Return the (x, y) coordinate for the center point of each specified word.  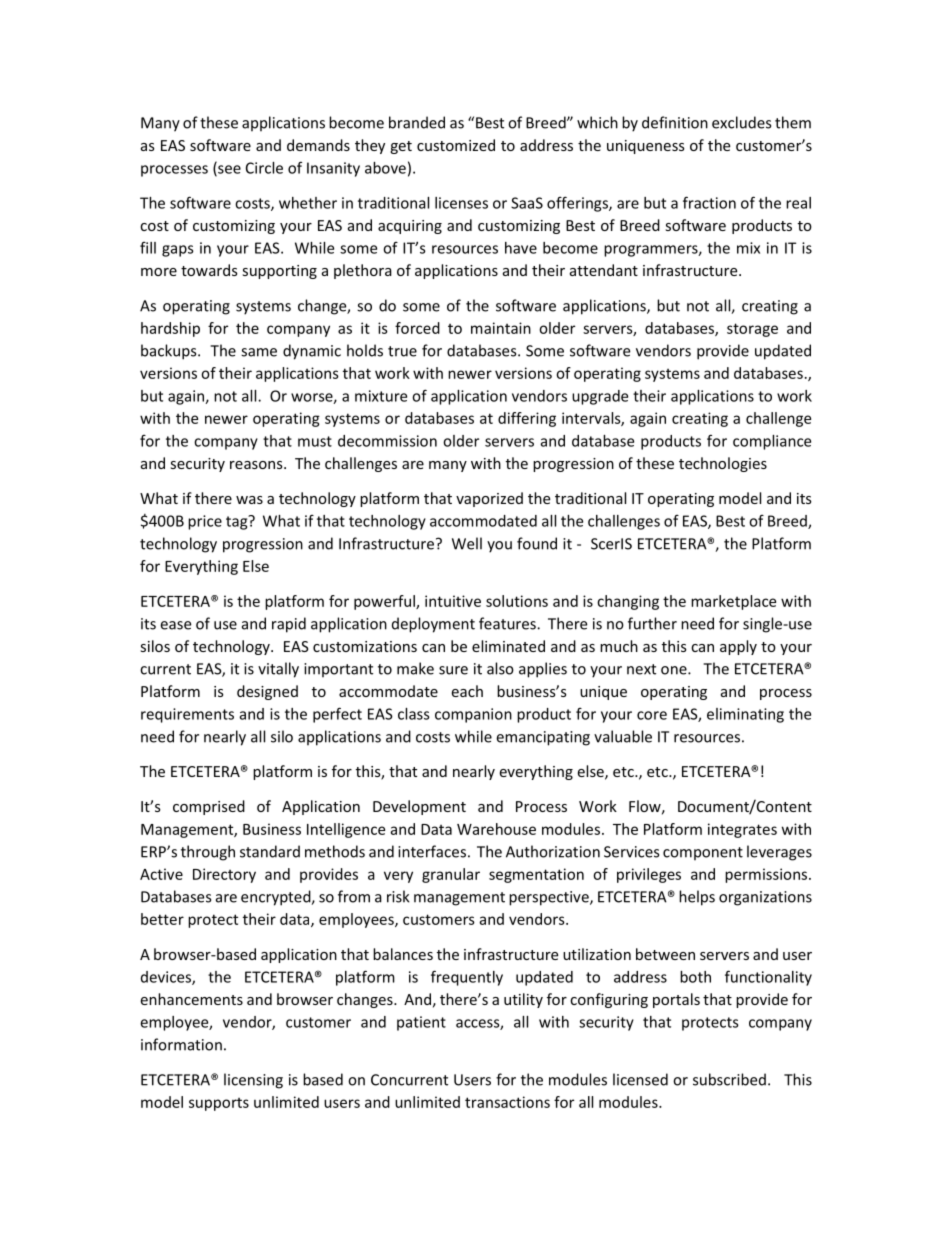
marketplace (733, 602)
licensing (253, 1081)
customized (456, 145)
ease (175, 625)
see (228, 170)
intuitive (453, 601)
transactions (507, 1102)
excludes (741, 122)
